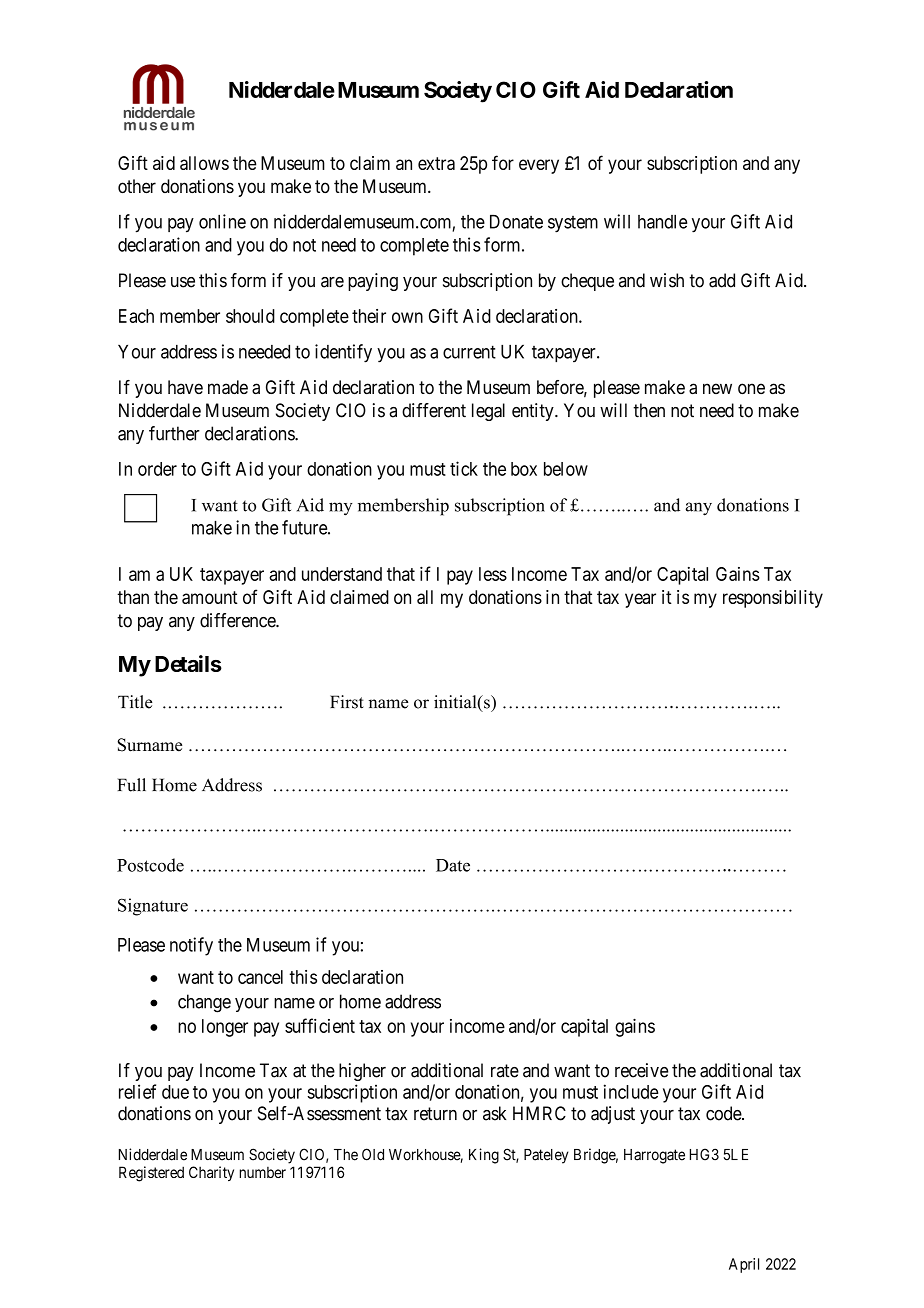  Describe the element at coordinates (436, 163) in the screenshot. I see `extra` at that location.
